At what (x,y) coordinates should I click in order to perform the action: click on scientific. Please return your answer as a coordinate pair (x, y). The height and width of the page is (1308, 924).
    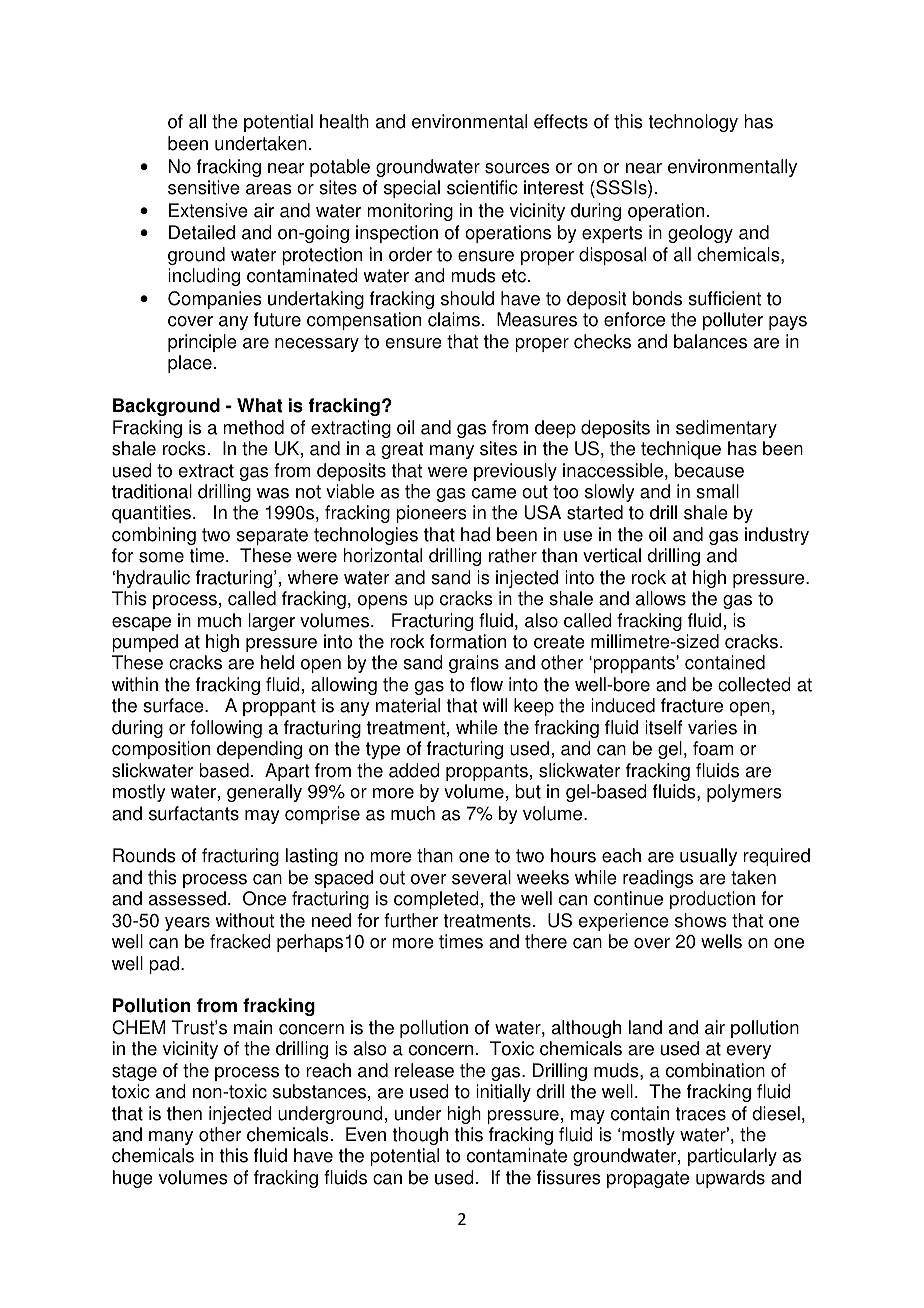
    Looking at the image, I should click on (482, 187).
